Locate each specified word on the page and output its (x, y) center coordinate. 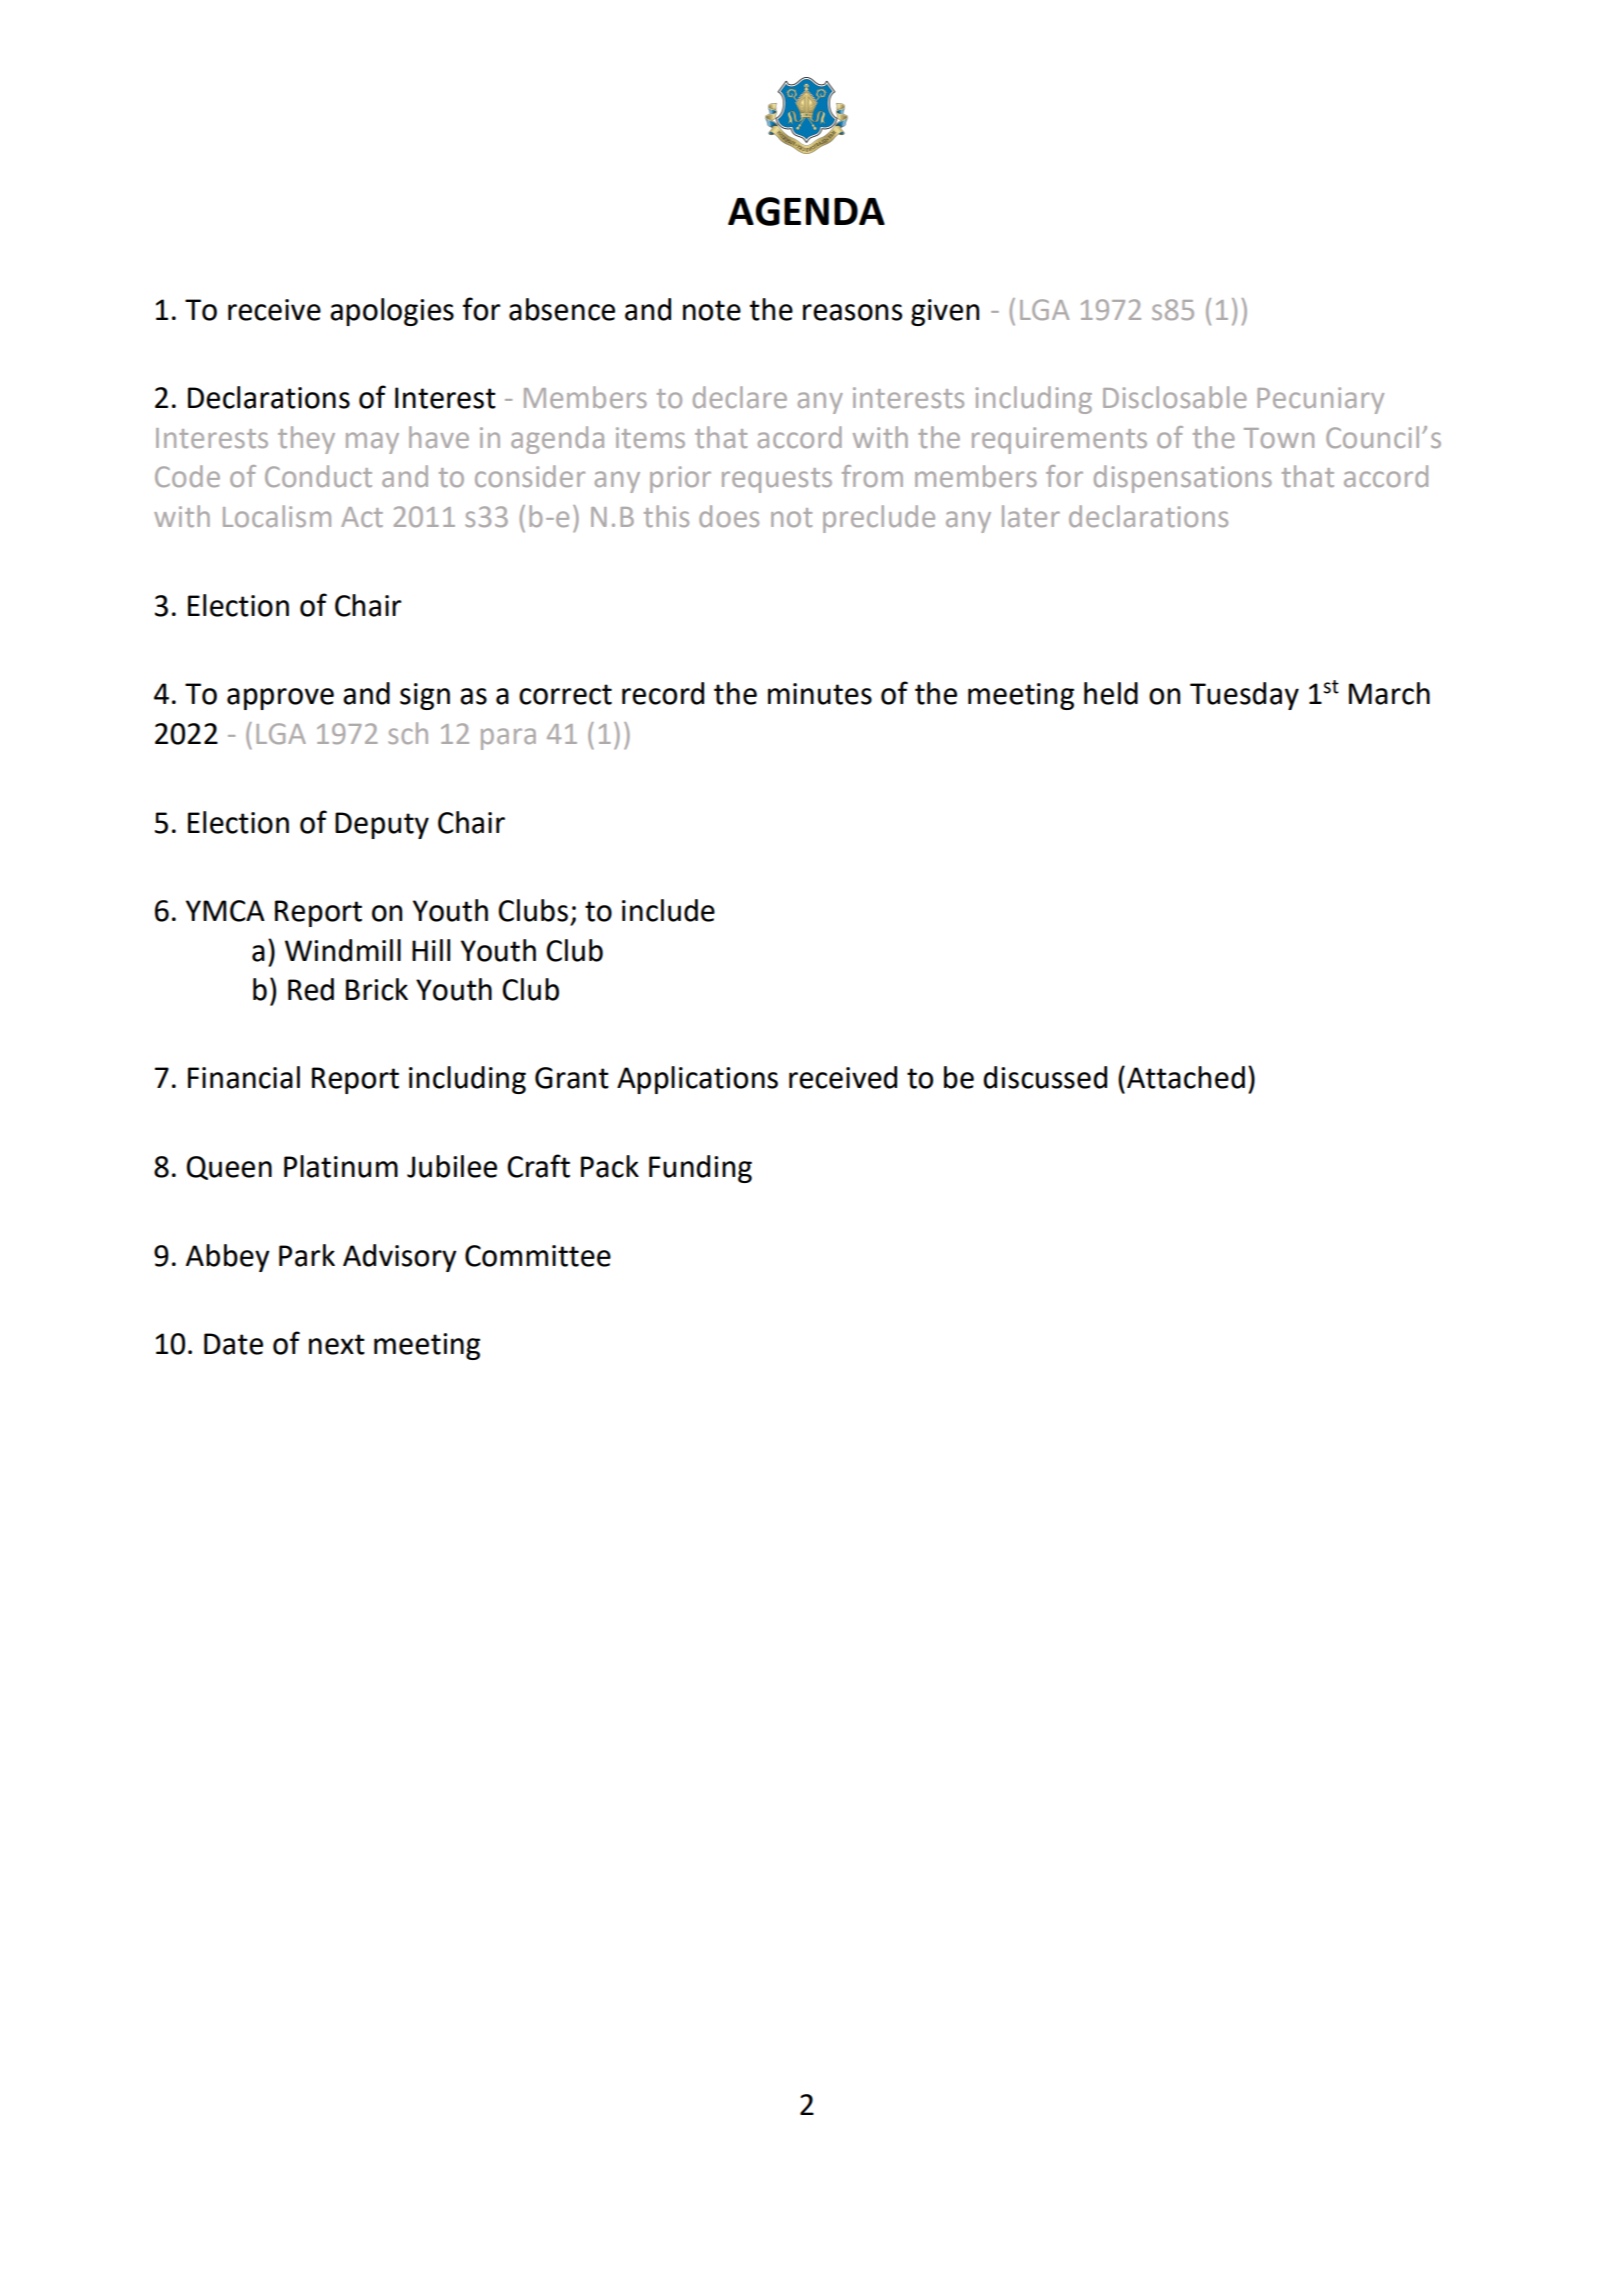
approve (280, 699)
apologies (392, 312)
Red (311, 989)
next (337, 1344)
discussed (1045, 1077)
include (668, 910)
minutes (820, 694)
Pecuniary (1320, 400)
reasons (852, 312)
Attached (1186, 1077)
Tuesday (1244, 696)
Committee (538, 1256)
